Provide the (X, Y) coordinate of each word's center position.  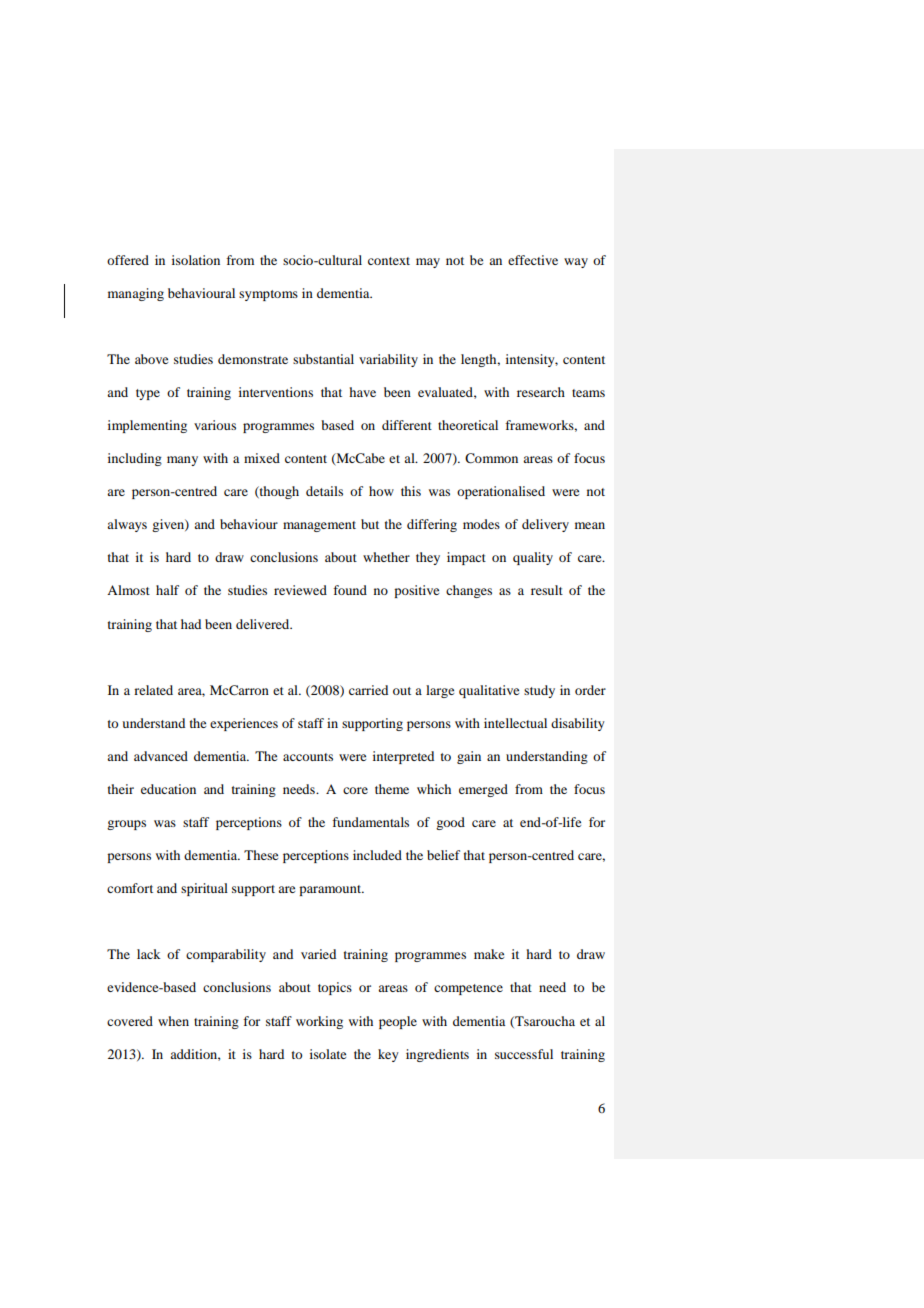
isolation (196, 260)
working (319, 1022)
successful (524, 1054)
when (173, 1021)
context (389, 261)
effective (533, 260)
